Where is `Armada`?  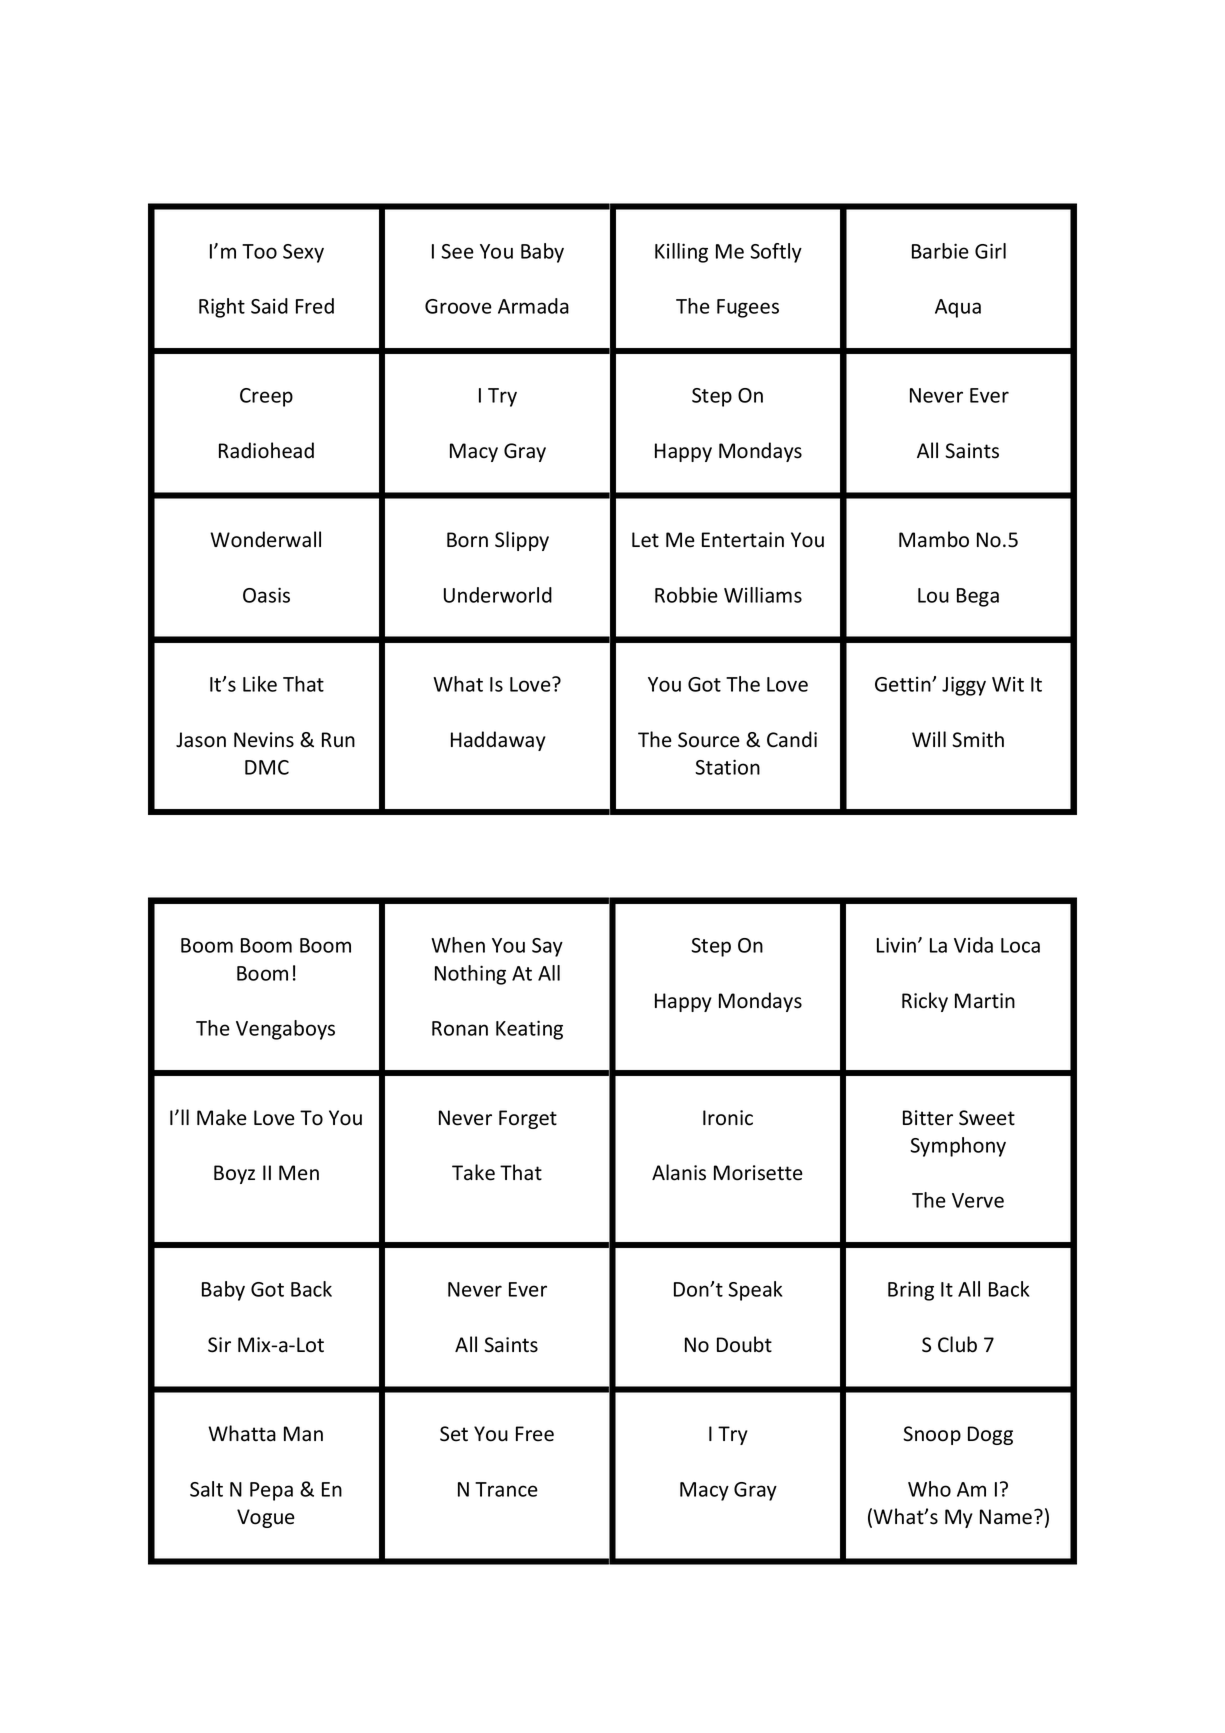
Armada is located at coordinates (533, 306).
